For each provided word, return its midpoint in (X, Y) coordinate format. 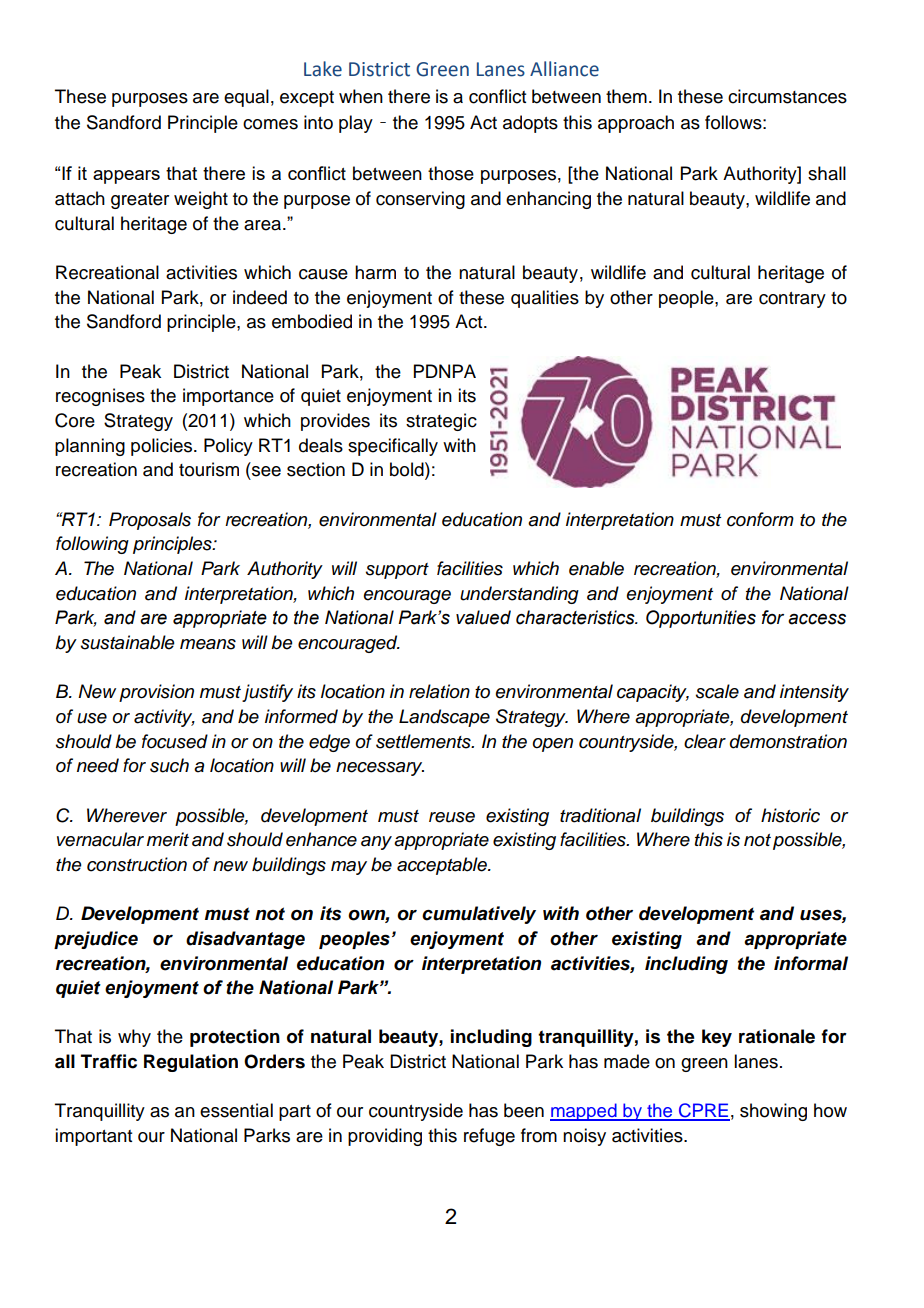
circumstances (787, 96)
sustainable (128, 642)
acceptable (443, 866)
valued (483, 617)
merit (168, 839)
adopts (530, 124)
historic (790, 815)
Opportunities (701, 619)
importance (228, 397)
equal (246, 98)
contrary (792, 300)
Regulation (191, 1063)
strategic (441, 422)
